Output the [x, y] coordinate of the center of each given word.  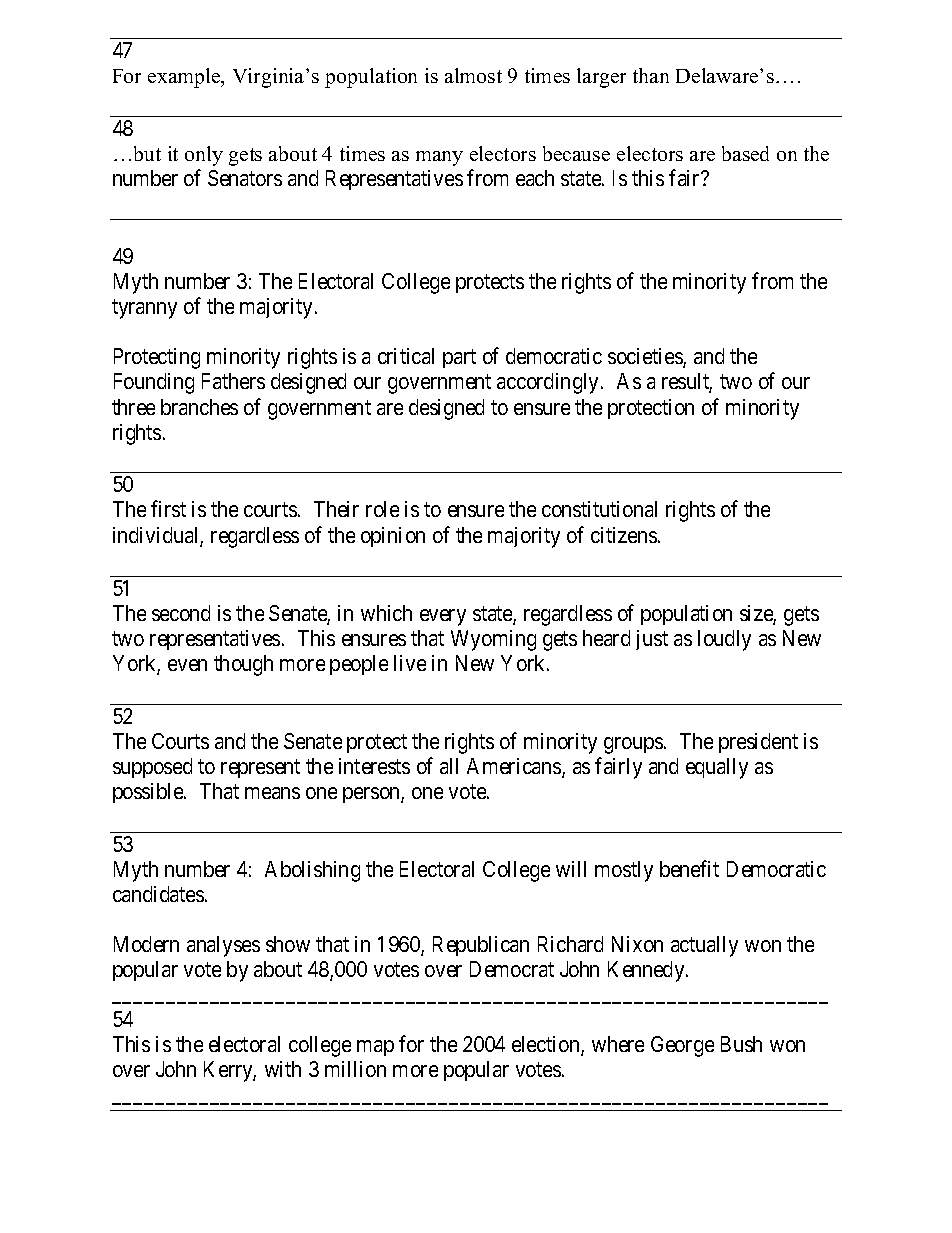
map [375, 1048]
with [283, 1069]
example [185, 78]
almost [473, 75]
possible [149, 793]
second [181, 613]
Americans [515, 767]
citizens [624, 535]
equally [717, 768]
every [443, 617]
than [651, 75]
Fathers [233, 381]
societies [646, 358]
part [459, 359]
